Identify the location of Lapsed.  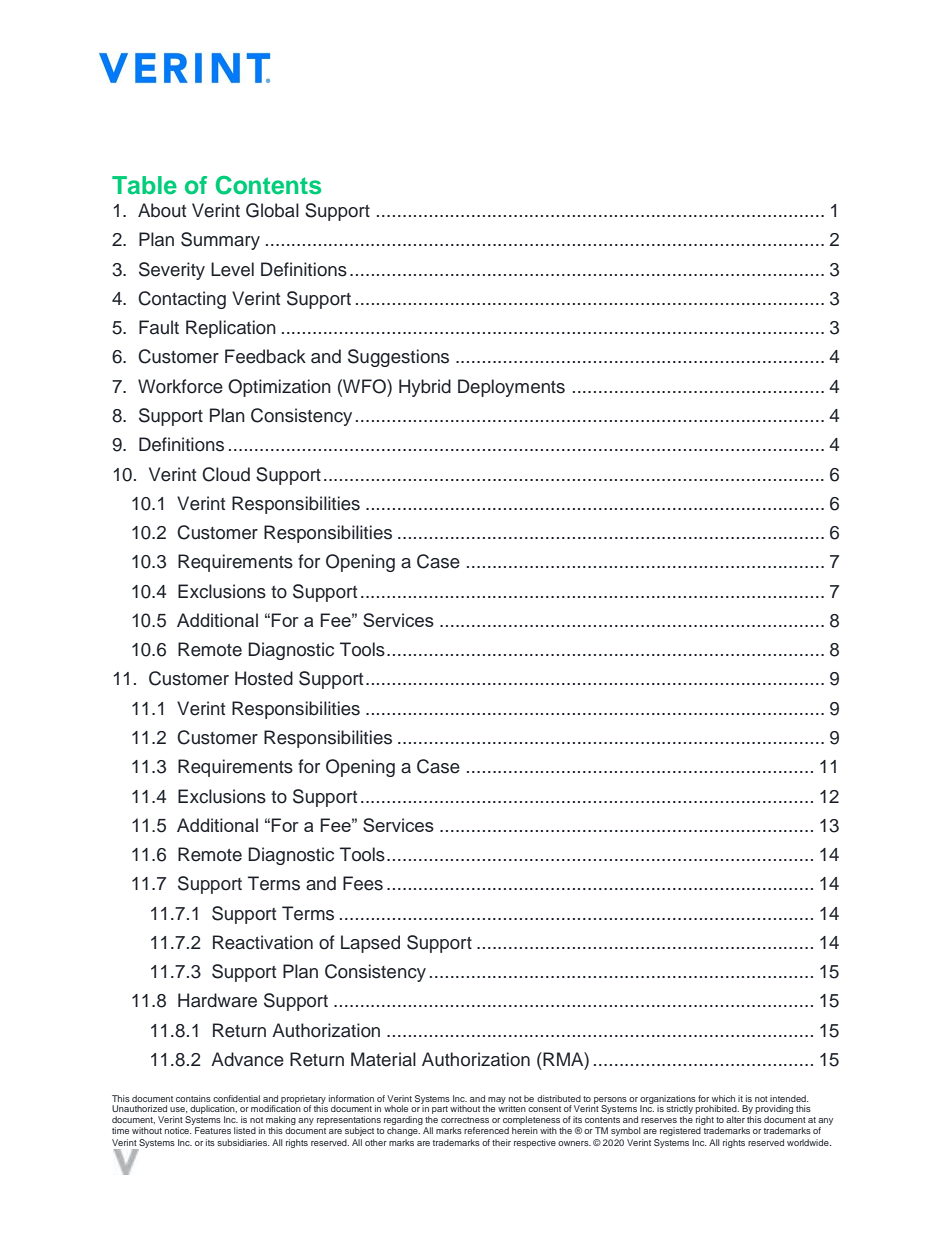
(370, 944).
